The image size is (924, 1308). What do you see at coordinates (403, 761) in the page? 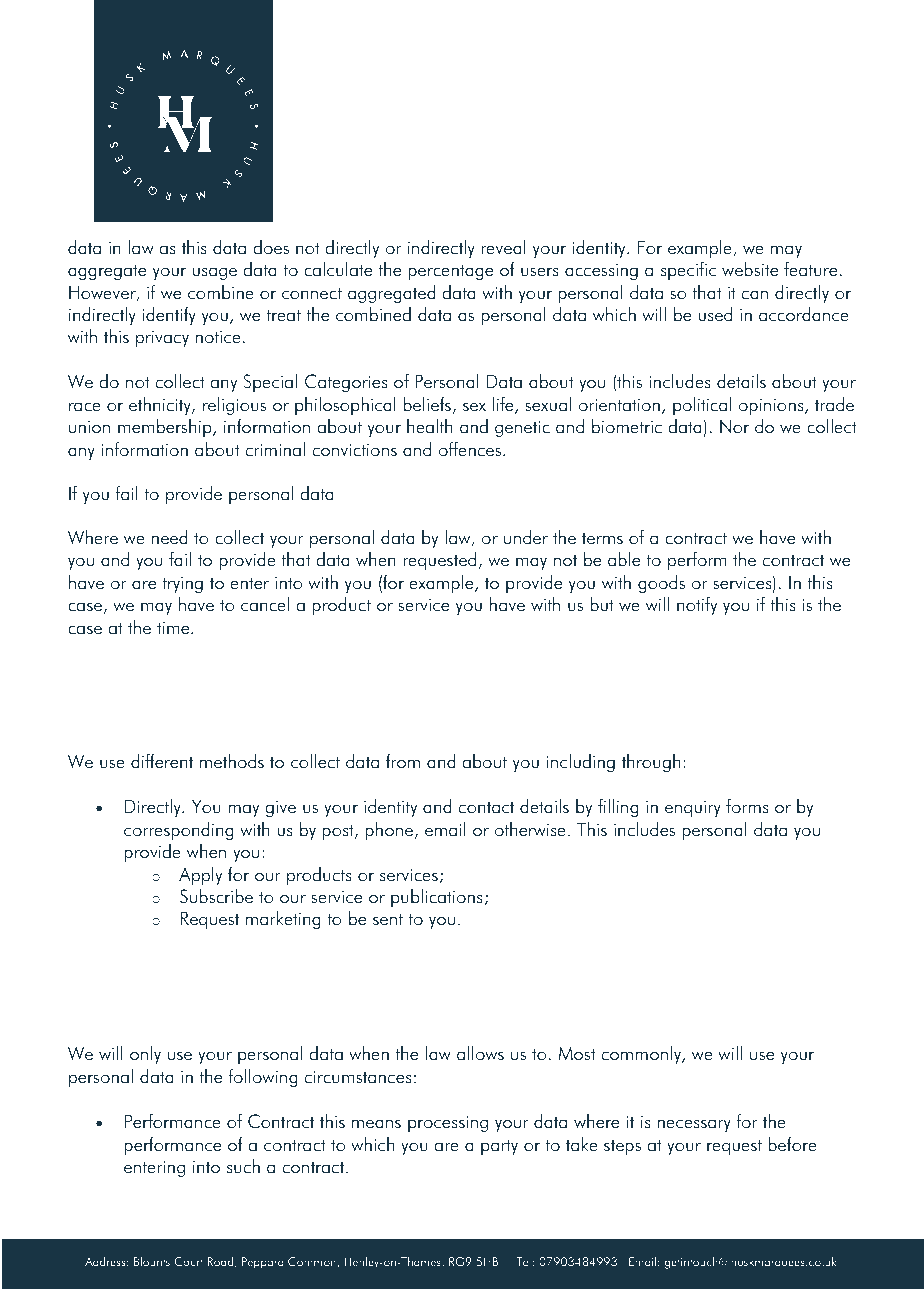
I see `from` at bounding box center [403, 761].
